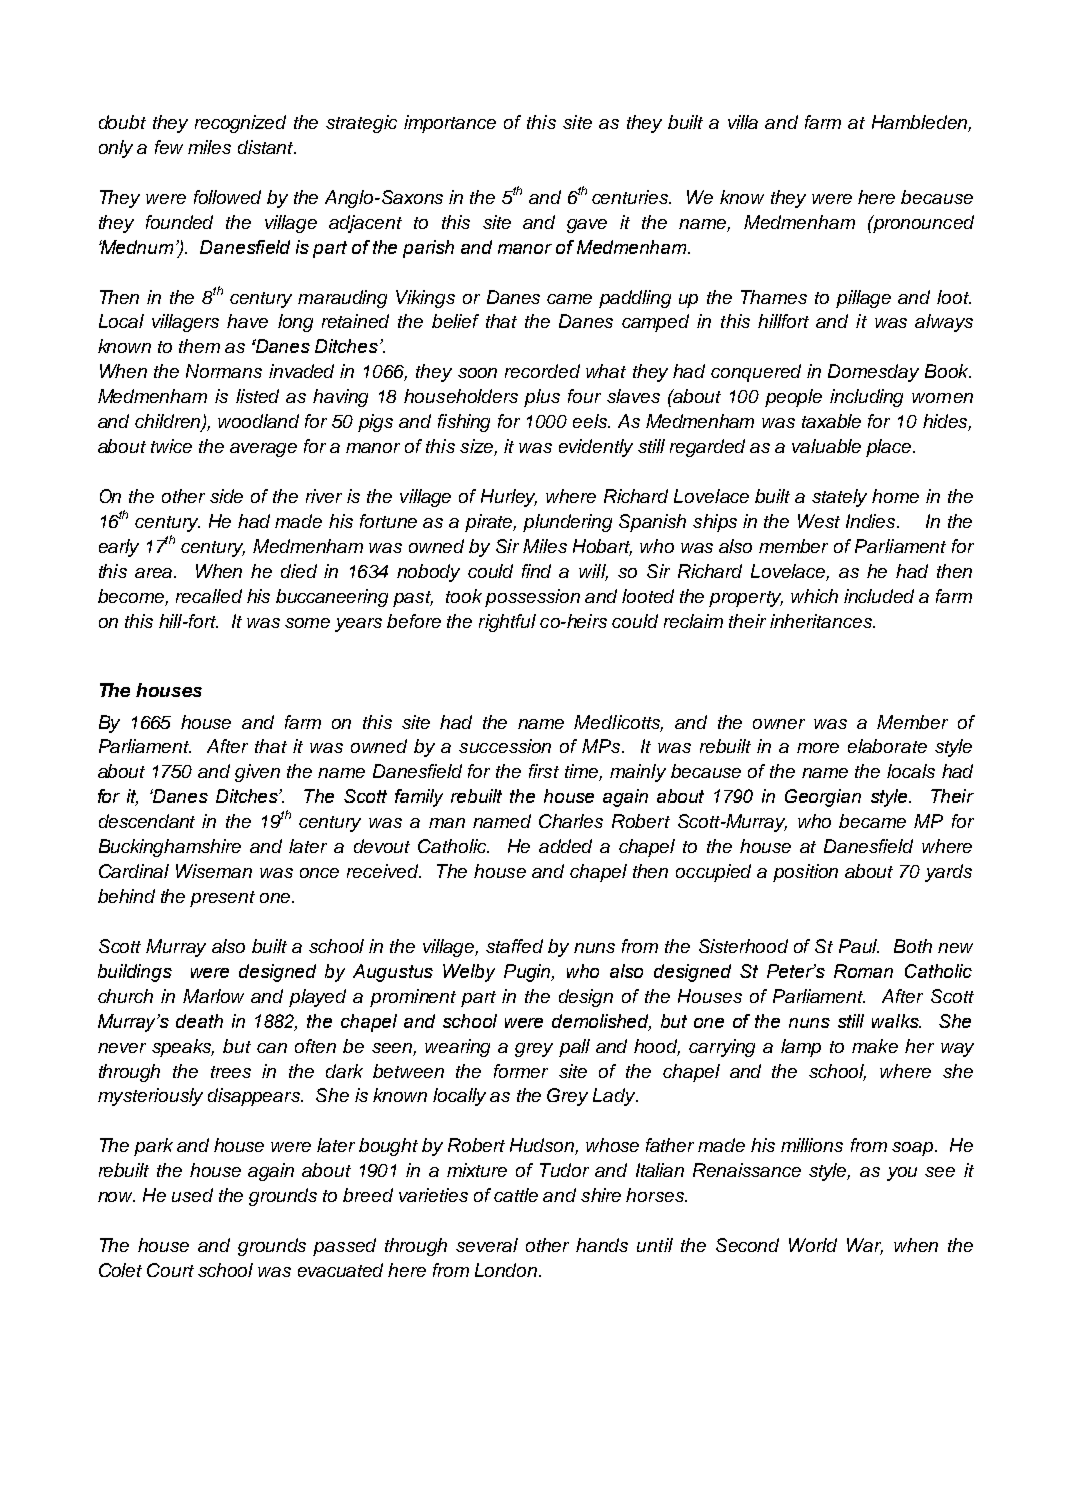  Describe the element at coordinates (487, 1245) in the page. I see `several` at that location.
